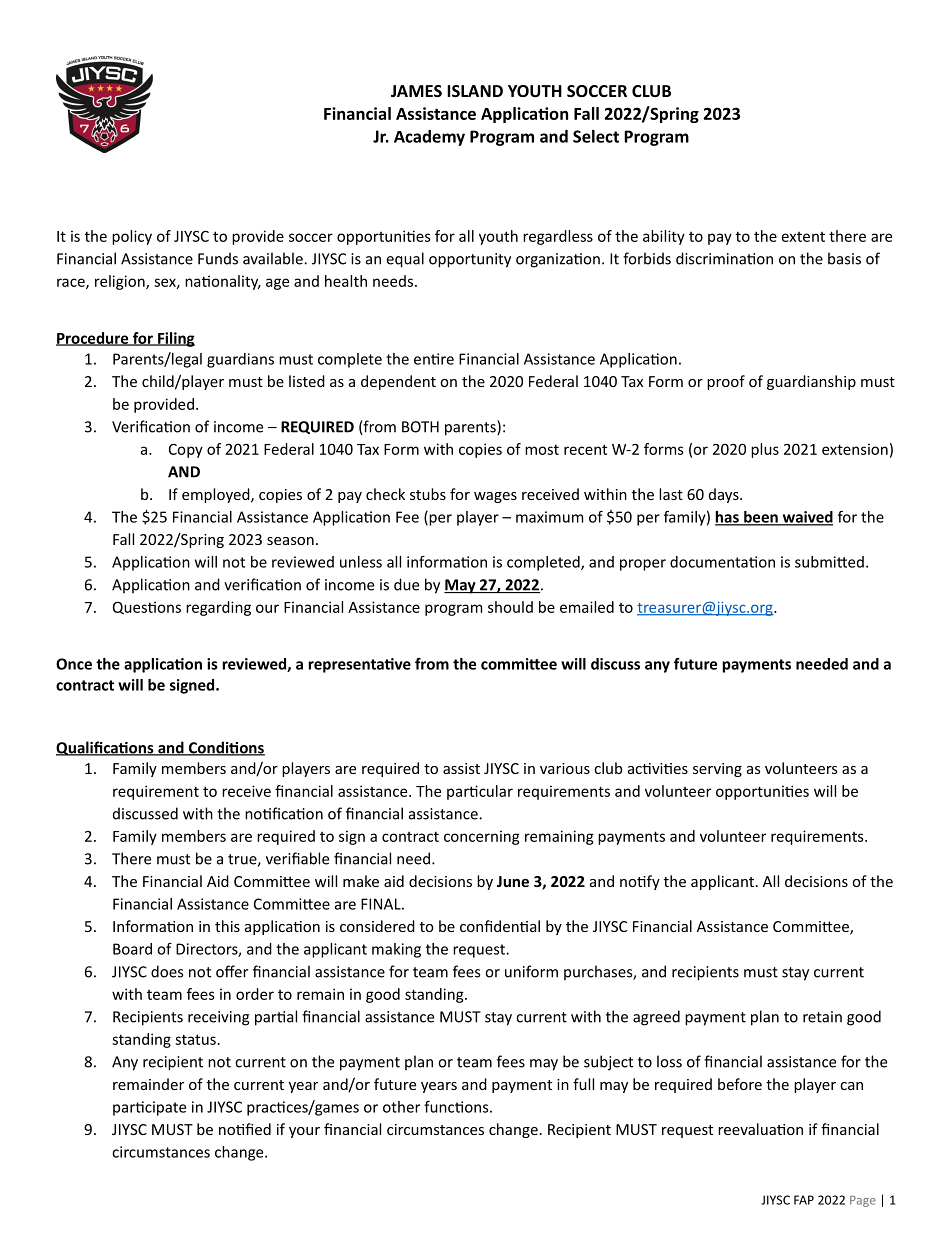 The width and height of the image is (952, 1233). Describe the element at coordinates (717, 770) in the image. I see `serving` at that location.
